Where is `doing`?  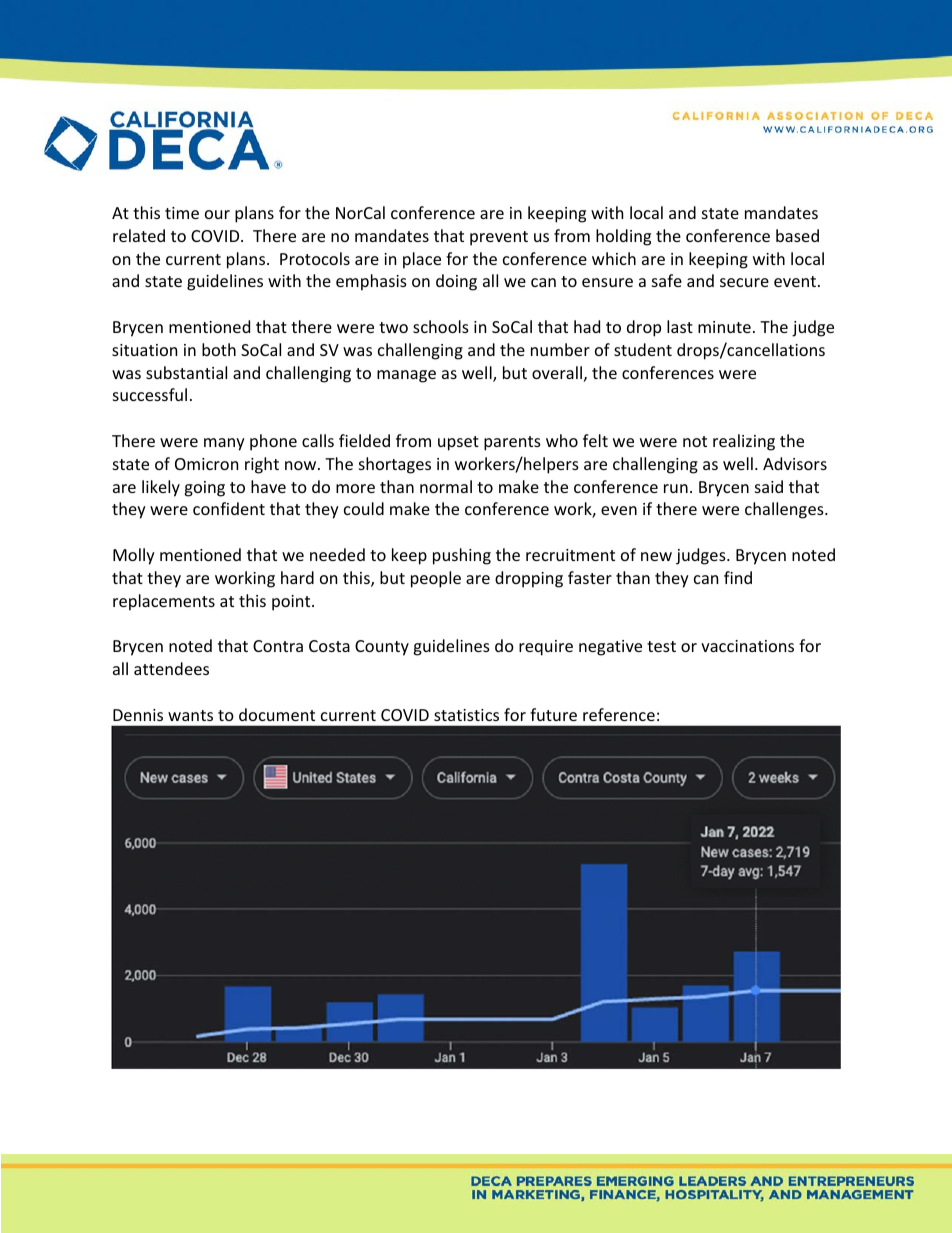 doing is located at coordinates (456, 282).
